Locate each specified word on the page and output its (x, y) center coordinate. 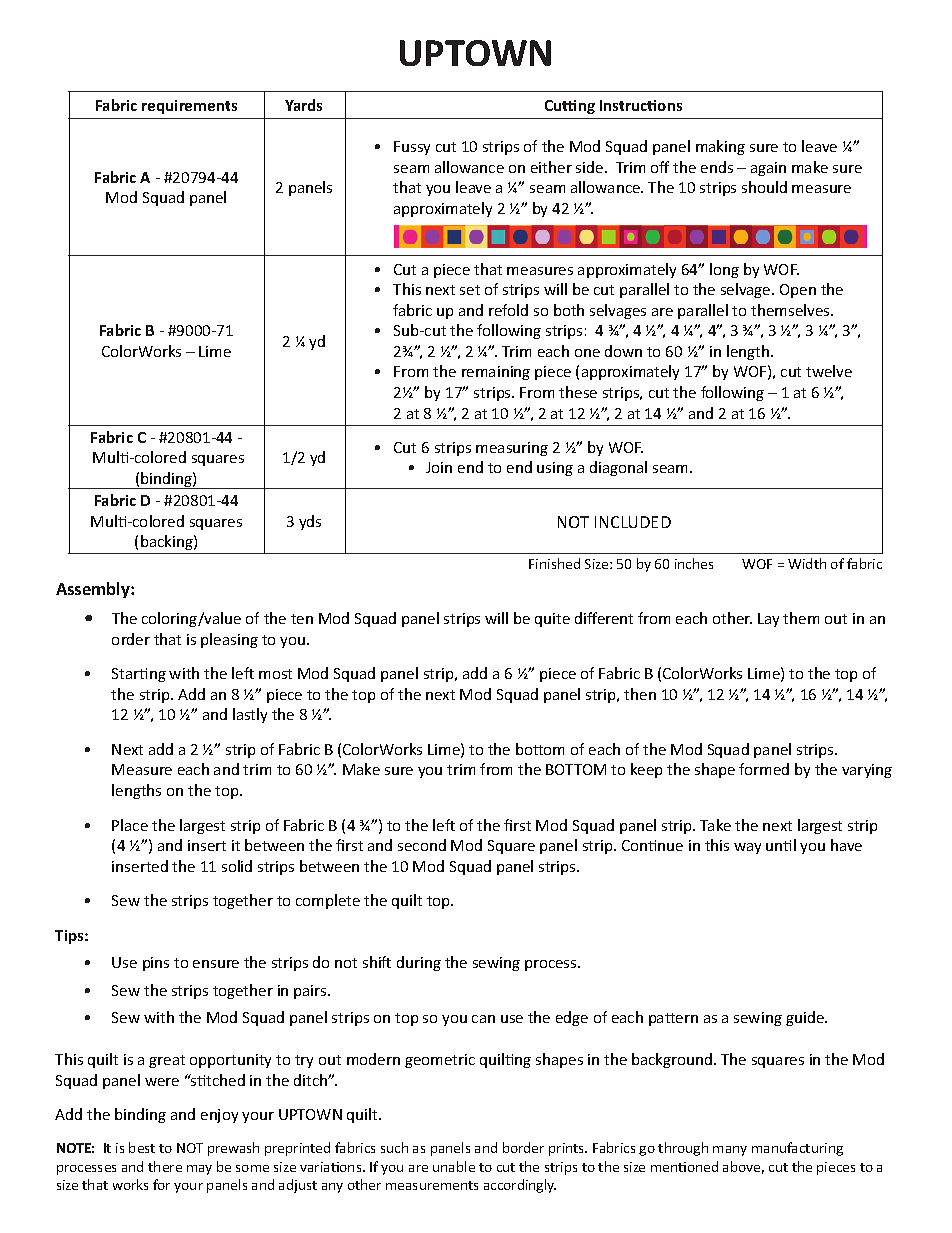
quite (552, 620)
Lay (768, 620)
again (768, 169)
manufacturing (797, 1149)
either (551, 167)
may (199, 1170)
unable (454, 1166)
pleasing (229, 640)
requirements (189, 107)
